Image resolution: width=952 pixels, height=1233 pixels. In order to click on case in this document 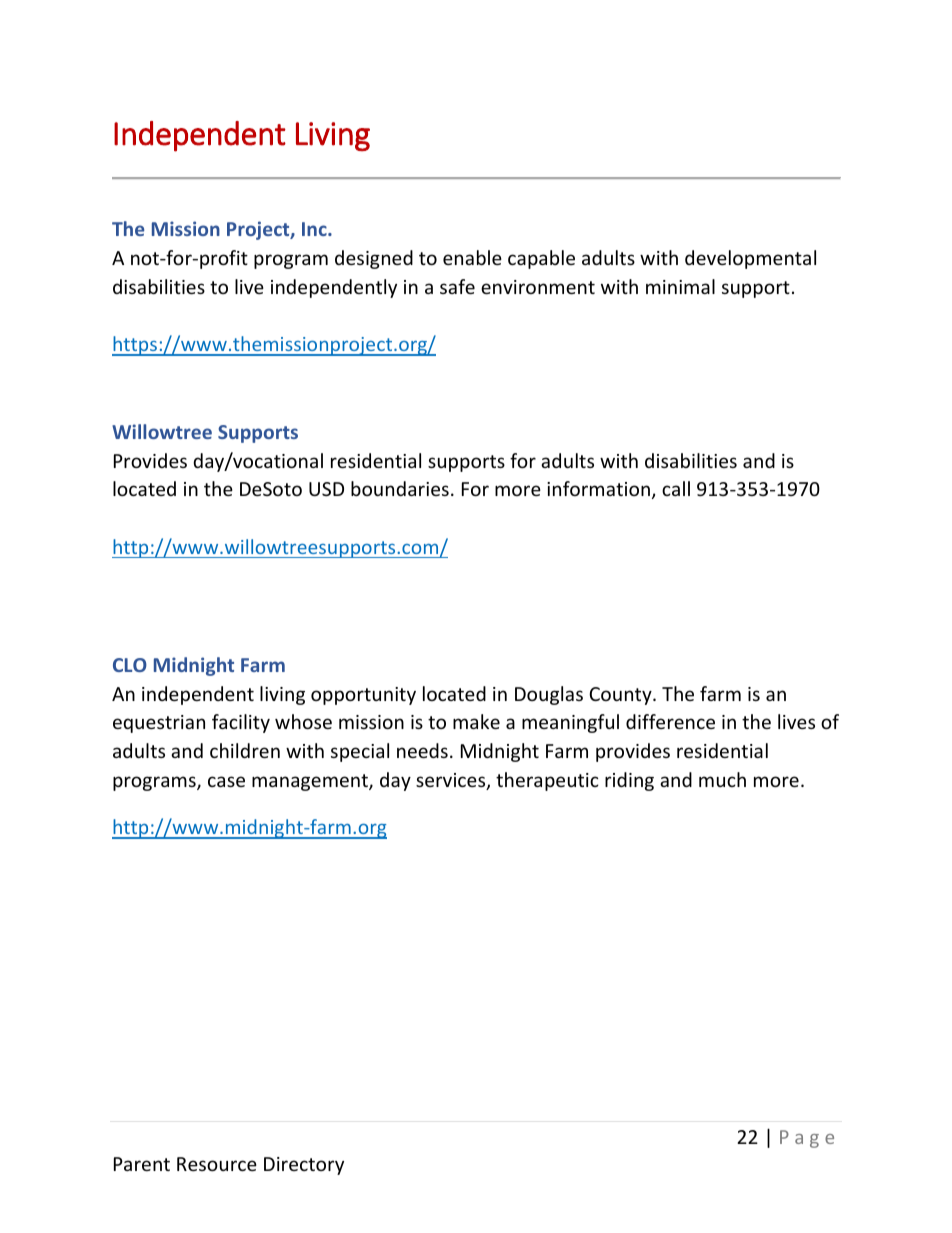, I will do `click(226, 781)`.
